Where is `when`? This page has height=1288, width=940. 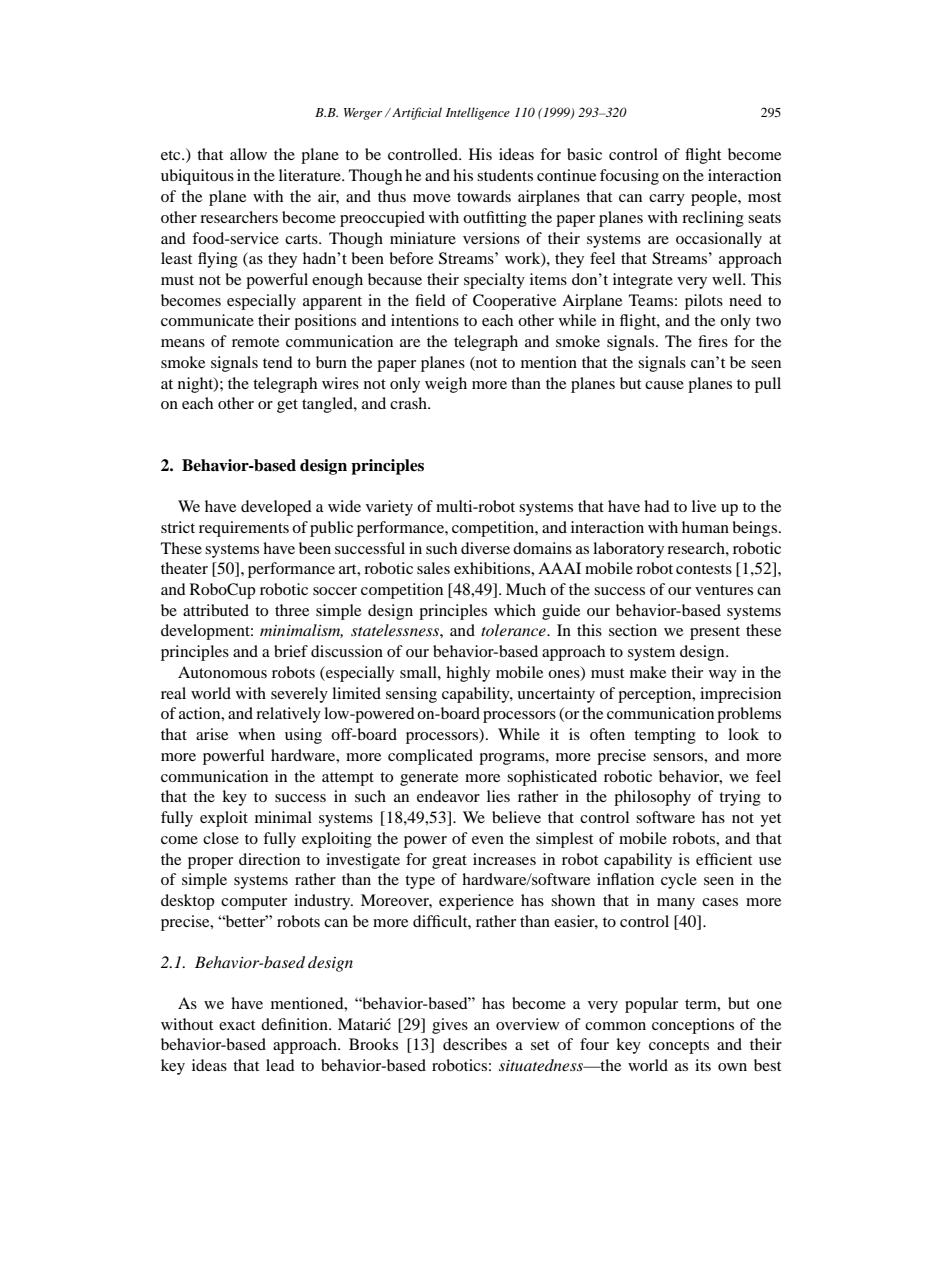
when is located at coordinates (256, 734).
